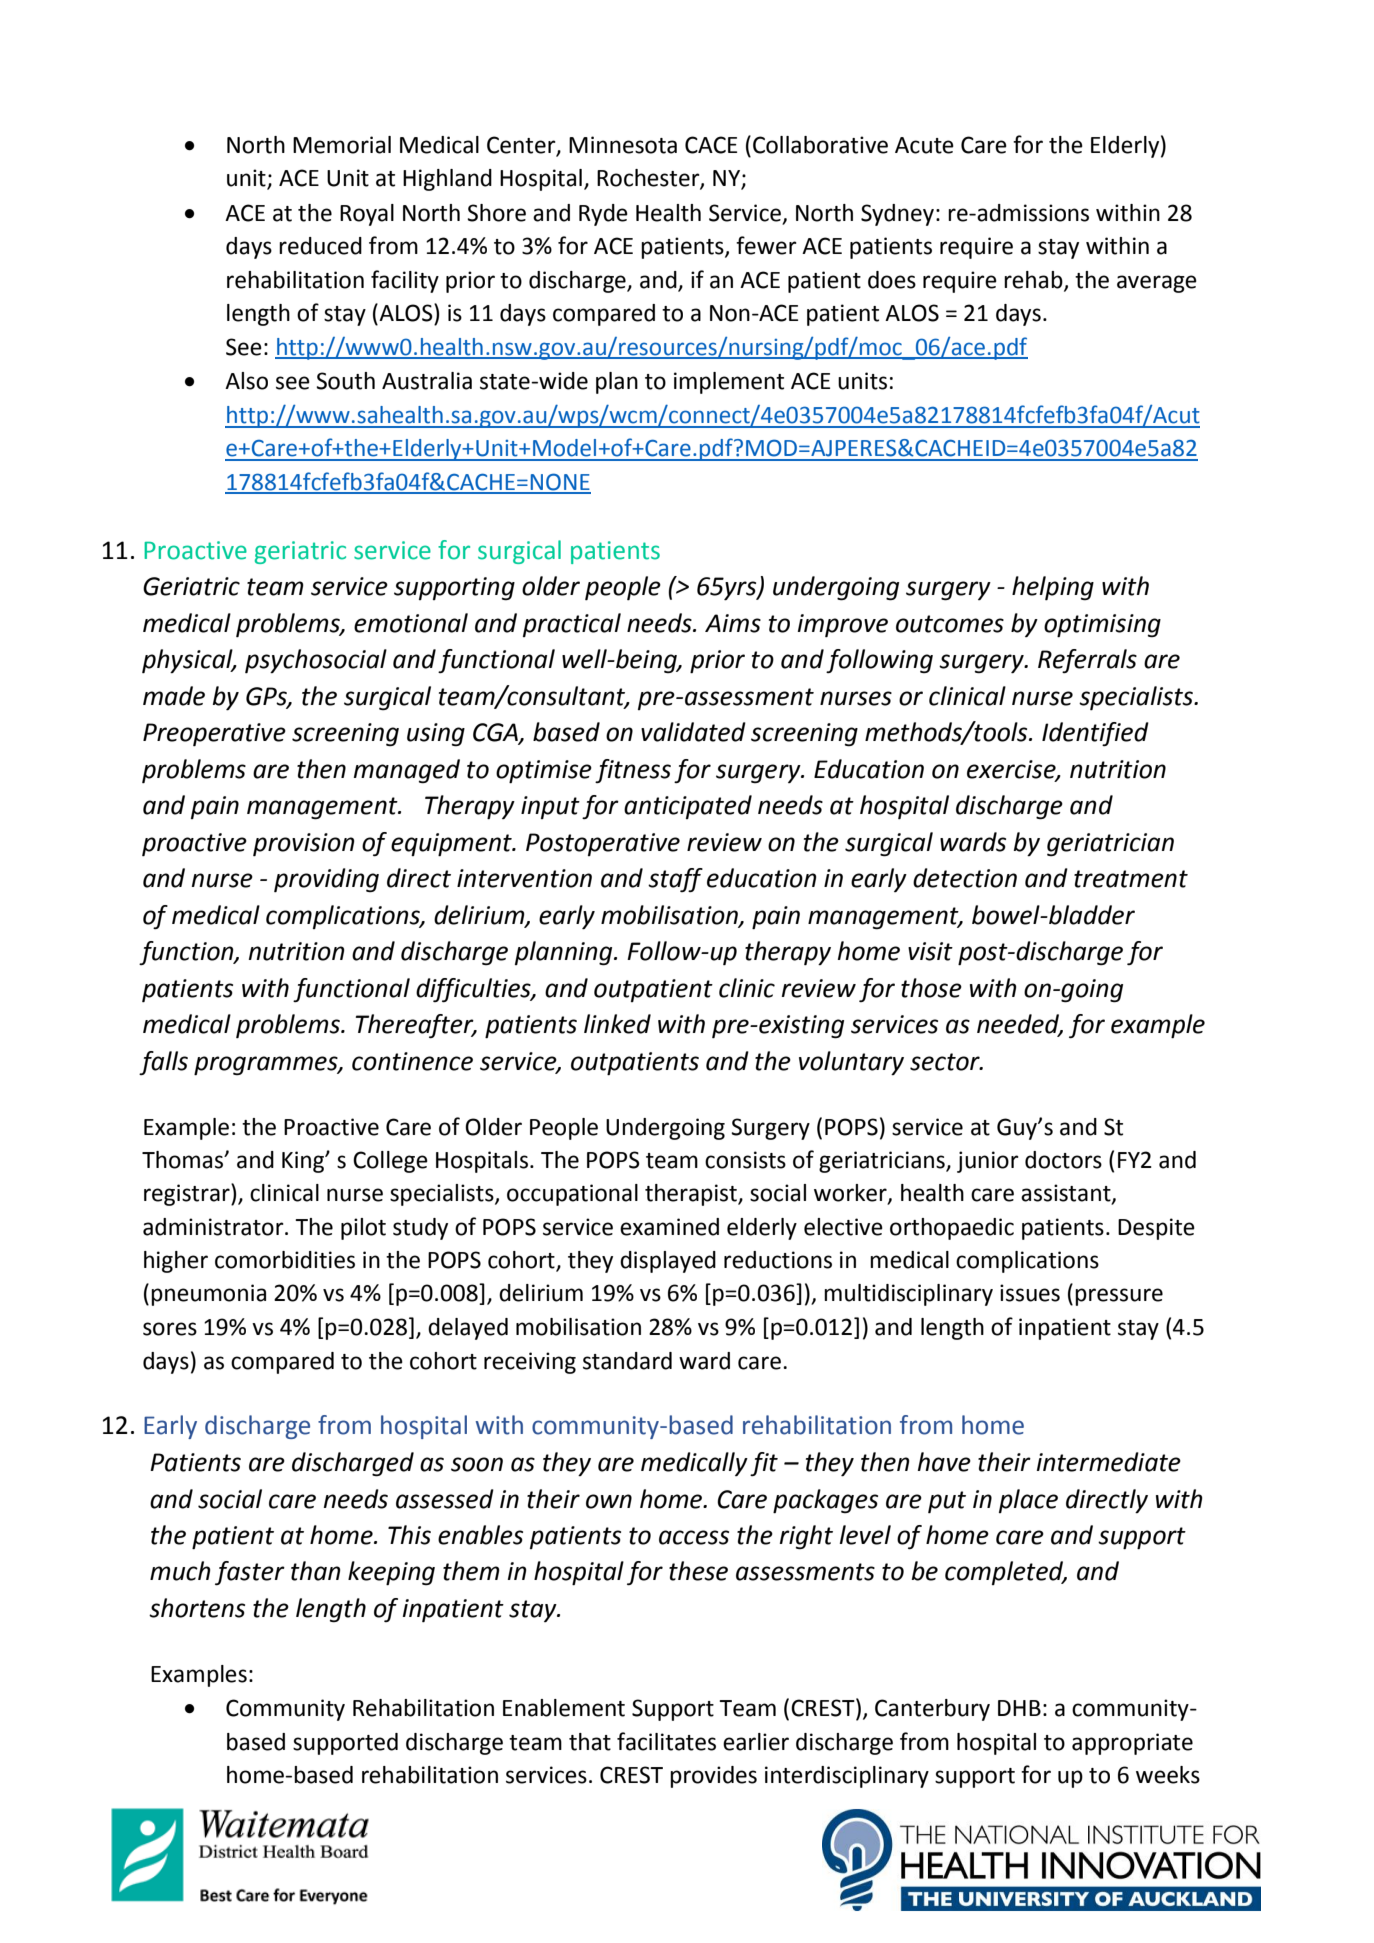 The image size is (1374, 1943). I want to click on Ryde, so click(603, 215).
